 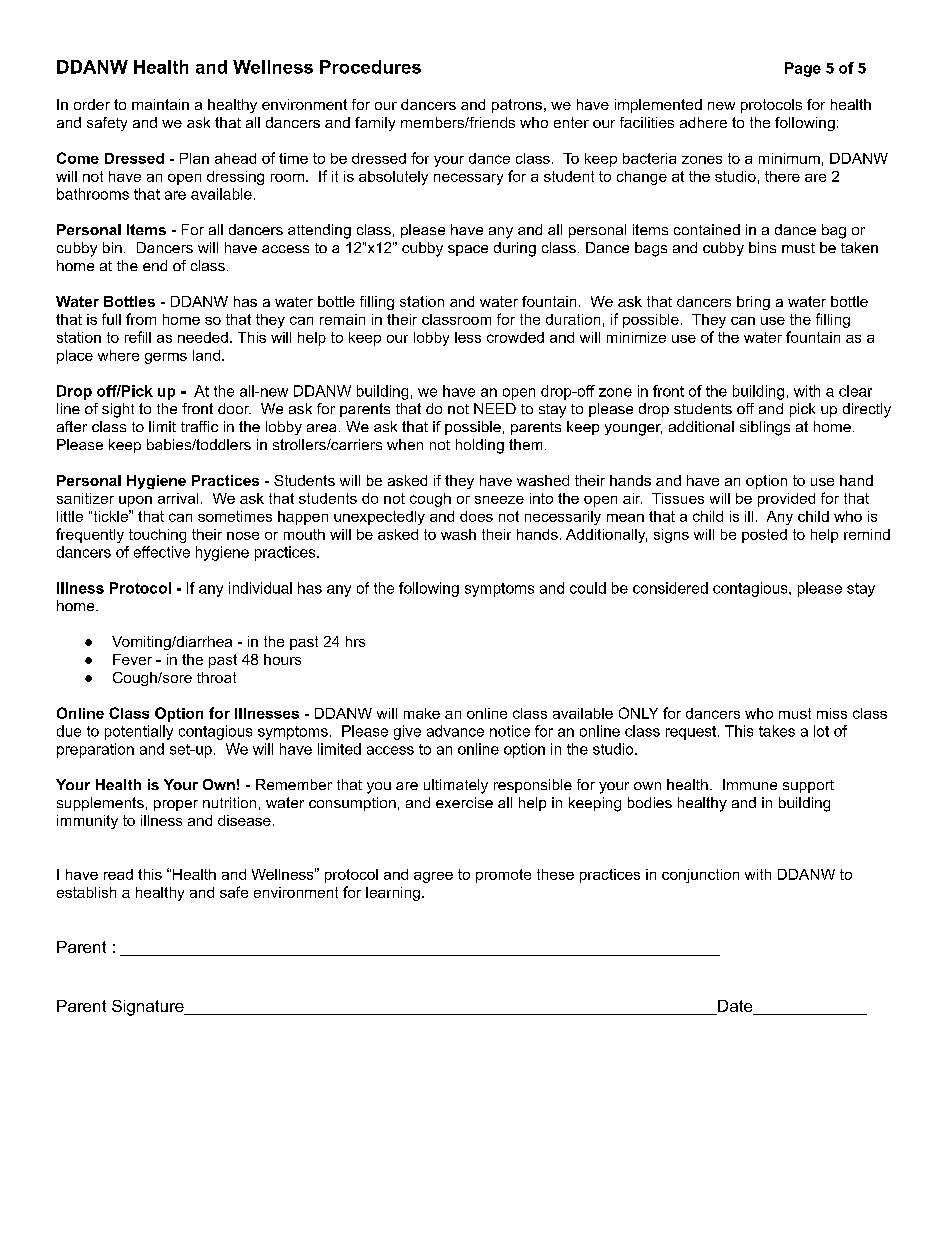 I want to click on bring, so click(x=753, y=303).
